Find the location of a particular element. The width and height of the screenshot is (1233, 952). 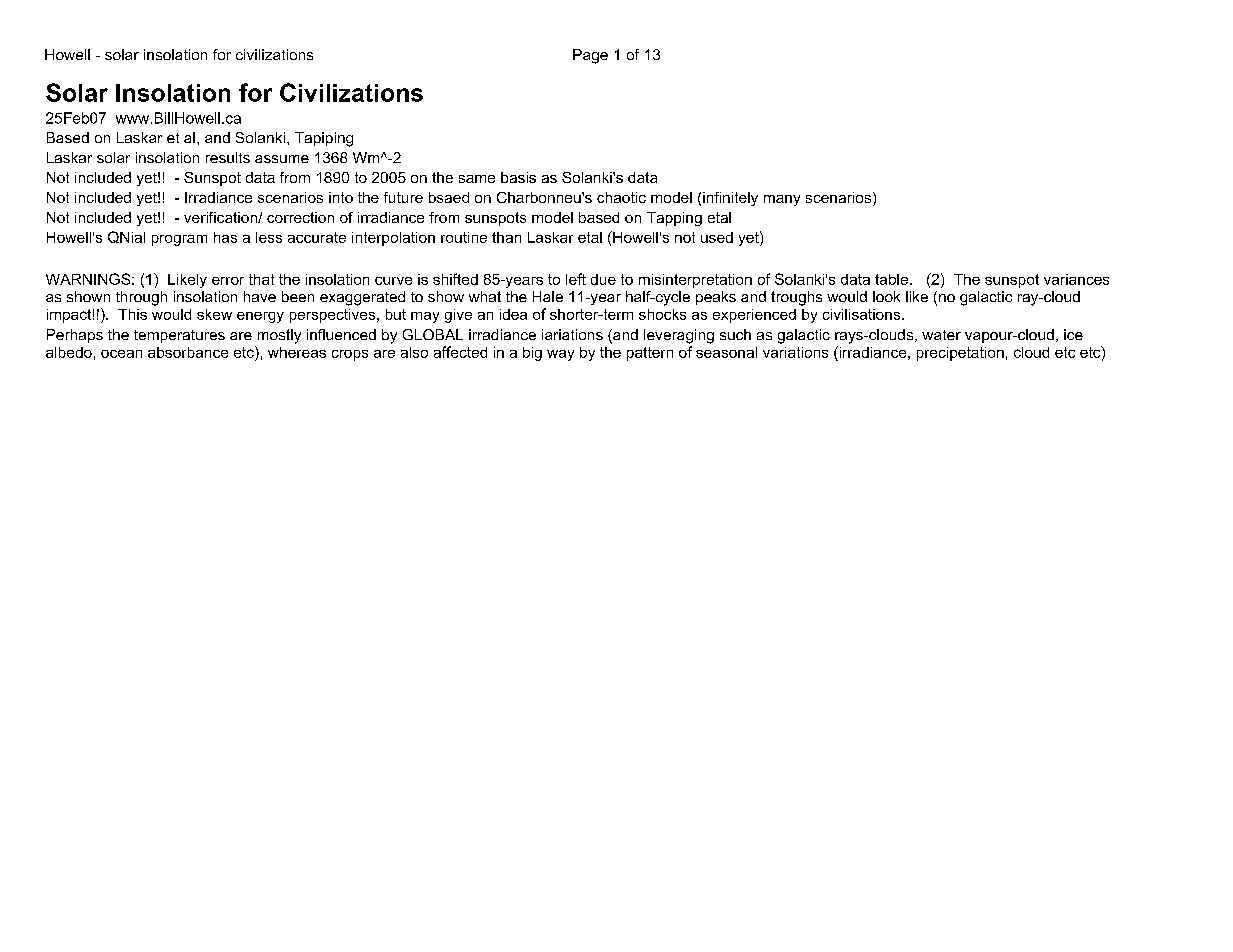

Page is located at coordinates (590, 56).
